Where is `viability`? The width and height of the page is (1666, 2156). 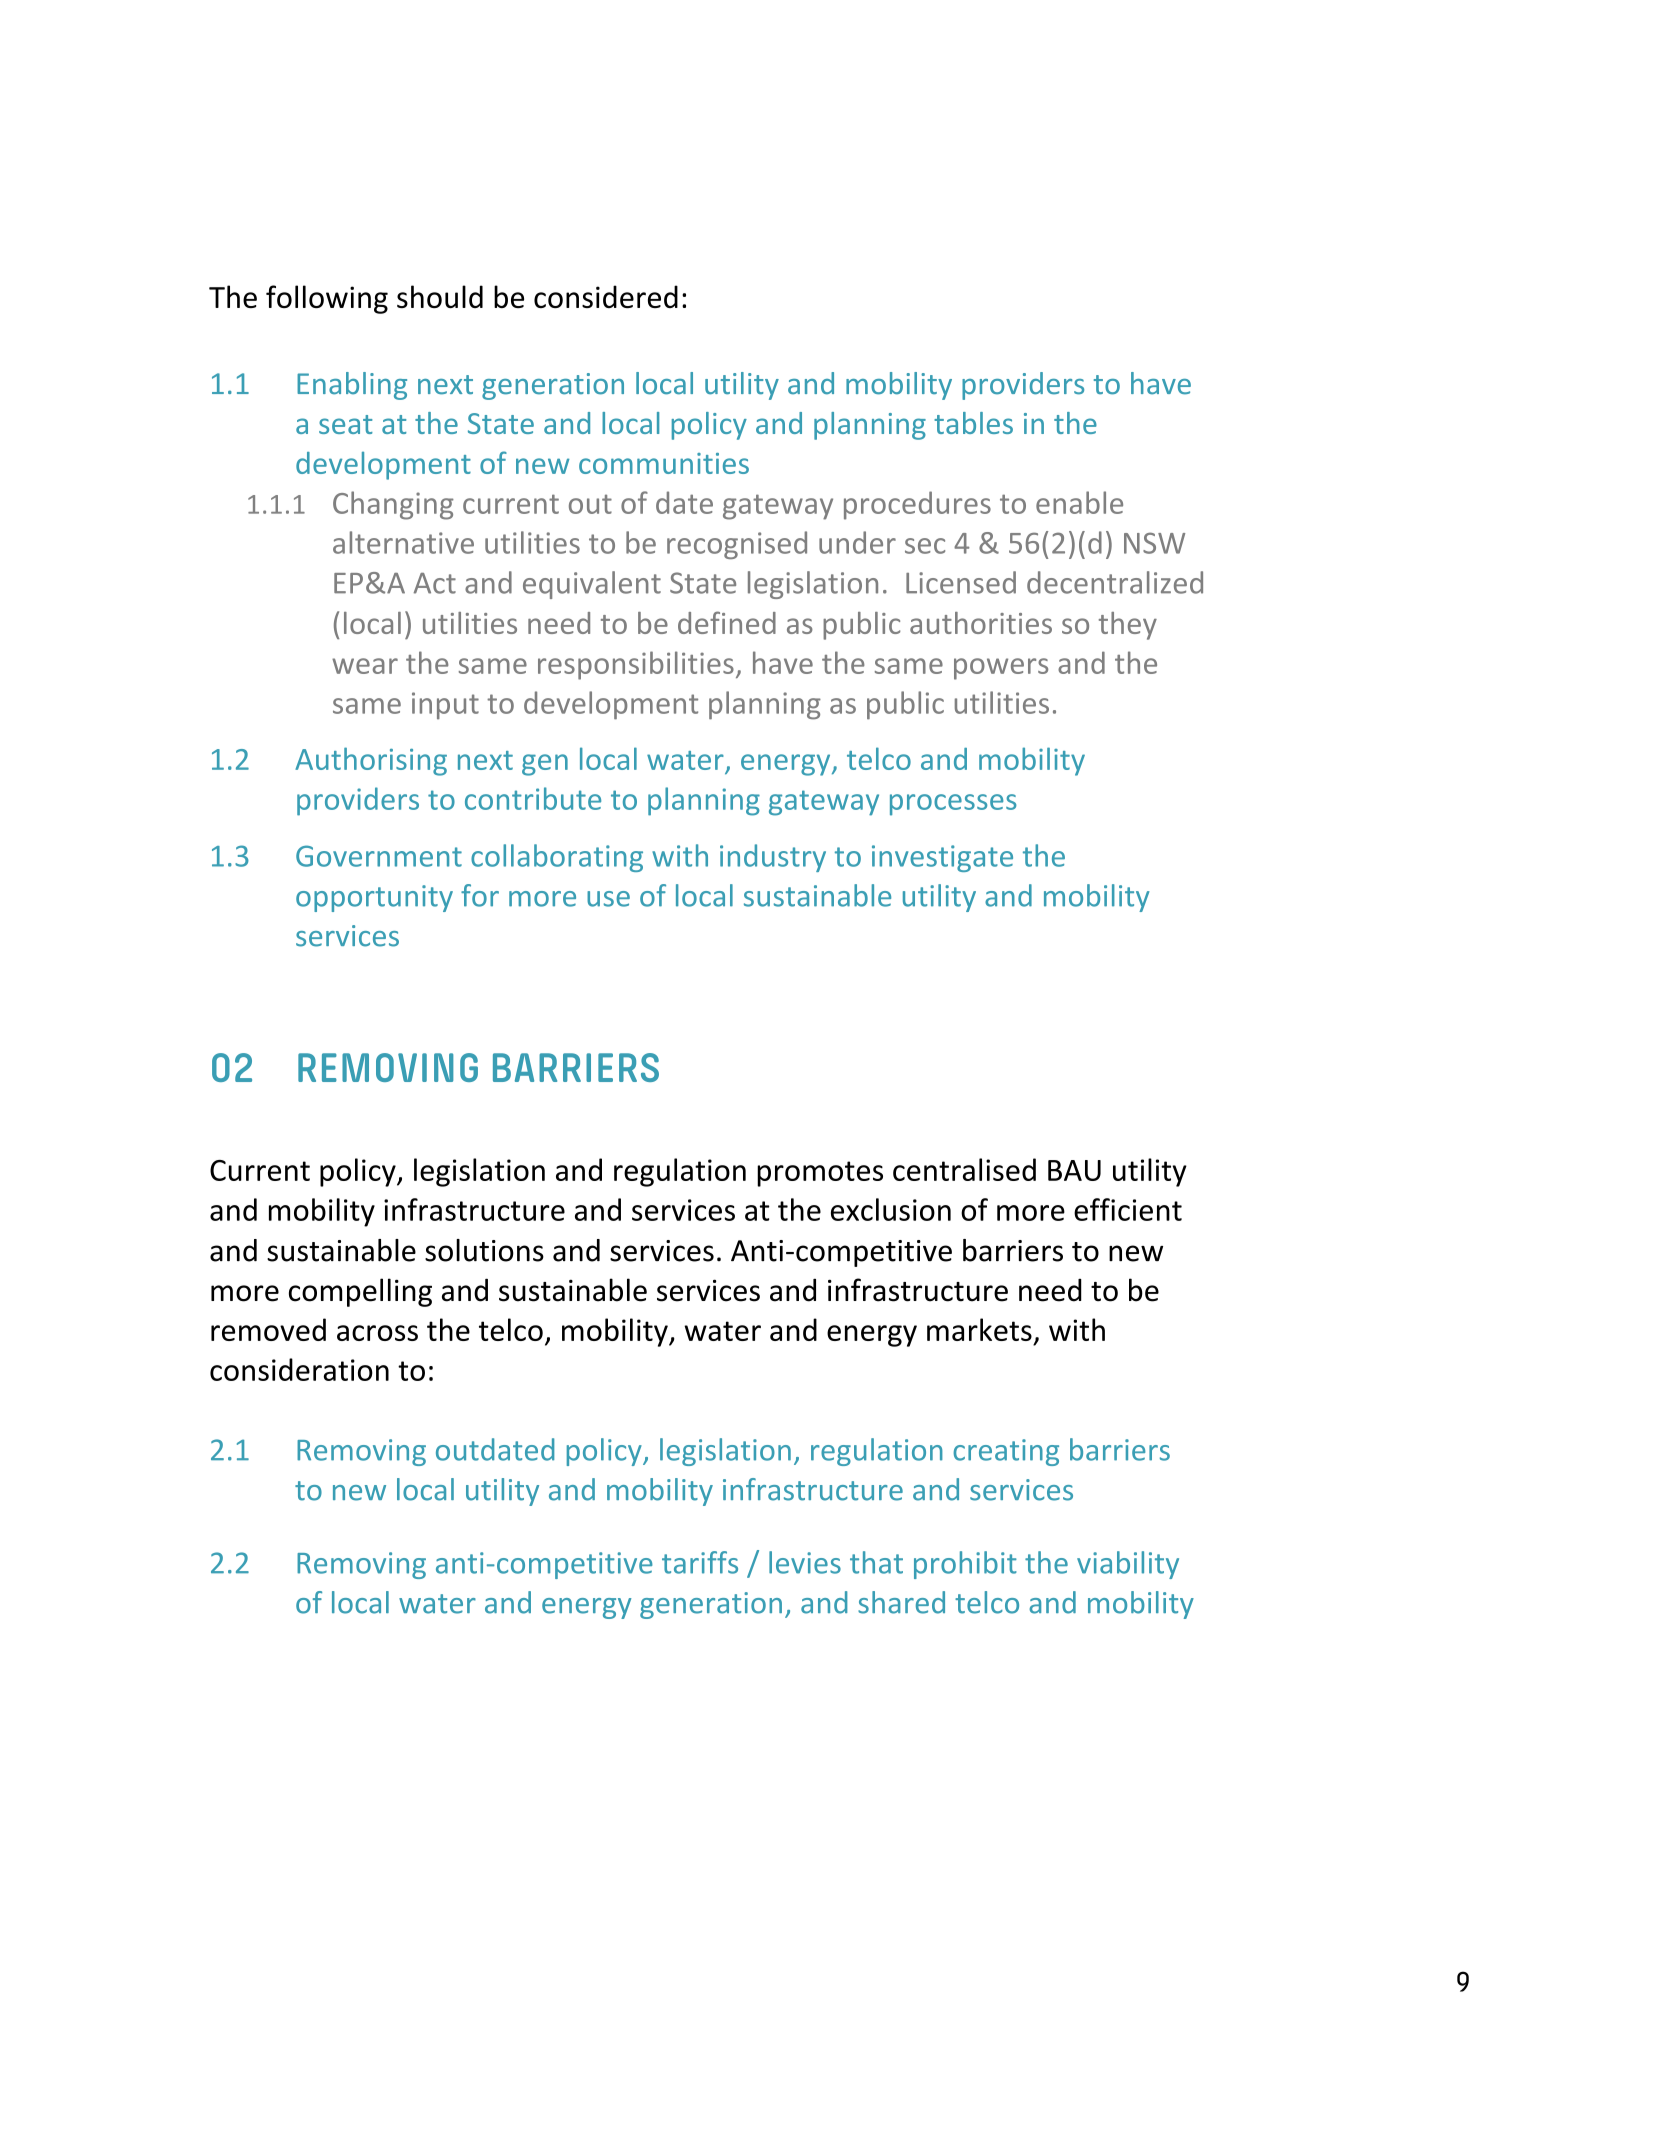
viability is located at coordinates (1128, 1565).
